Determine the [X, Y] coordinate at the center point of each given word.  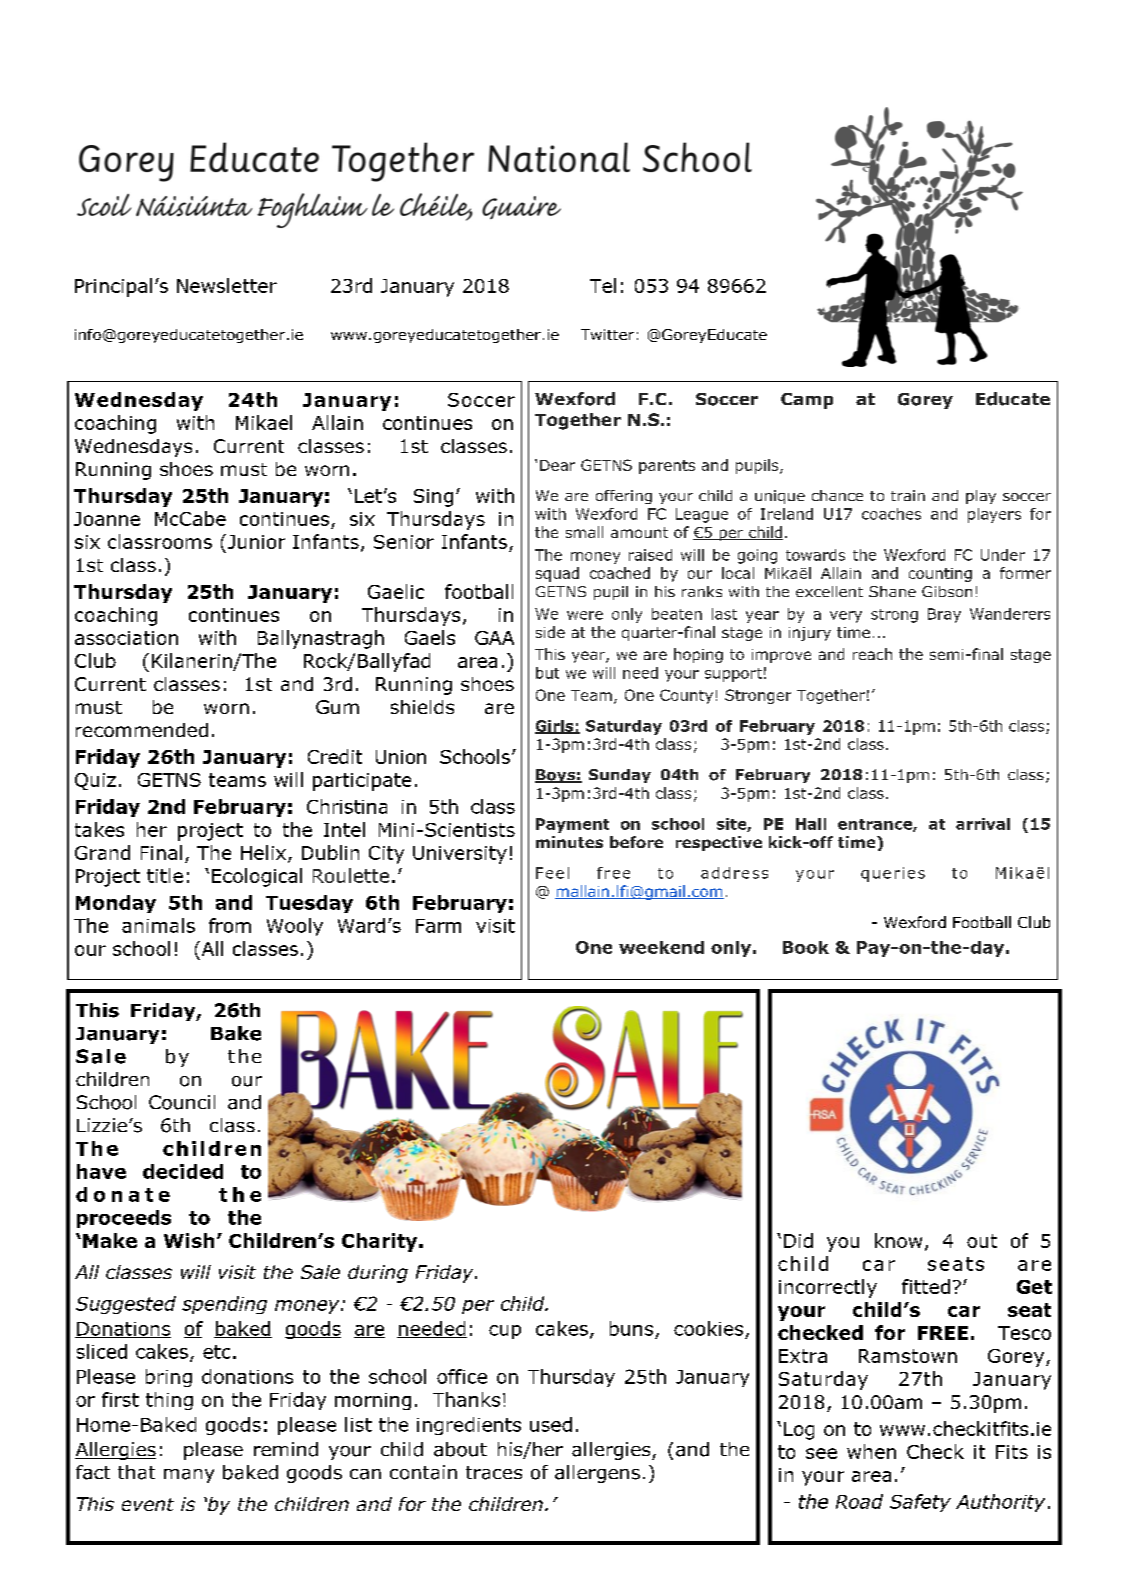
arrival [983, 824]
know [898, 1240]
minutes [569, 842]
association [126, 638]
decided [183, 1171]
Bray [944, 615]
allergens [597, 1474]
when [871, 1451]
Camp [807, 401]
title [165, 875]
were [585, 615]
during [378, 1274]
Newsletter [227, 285]
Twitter [607, 334]
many [189, 1476]
